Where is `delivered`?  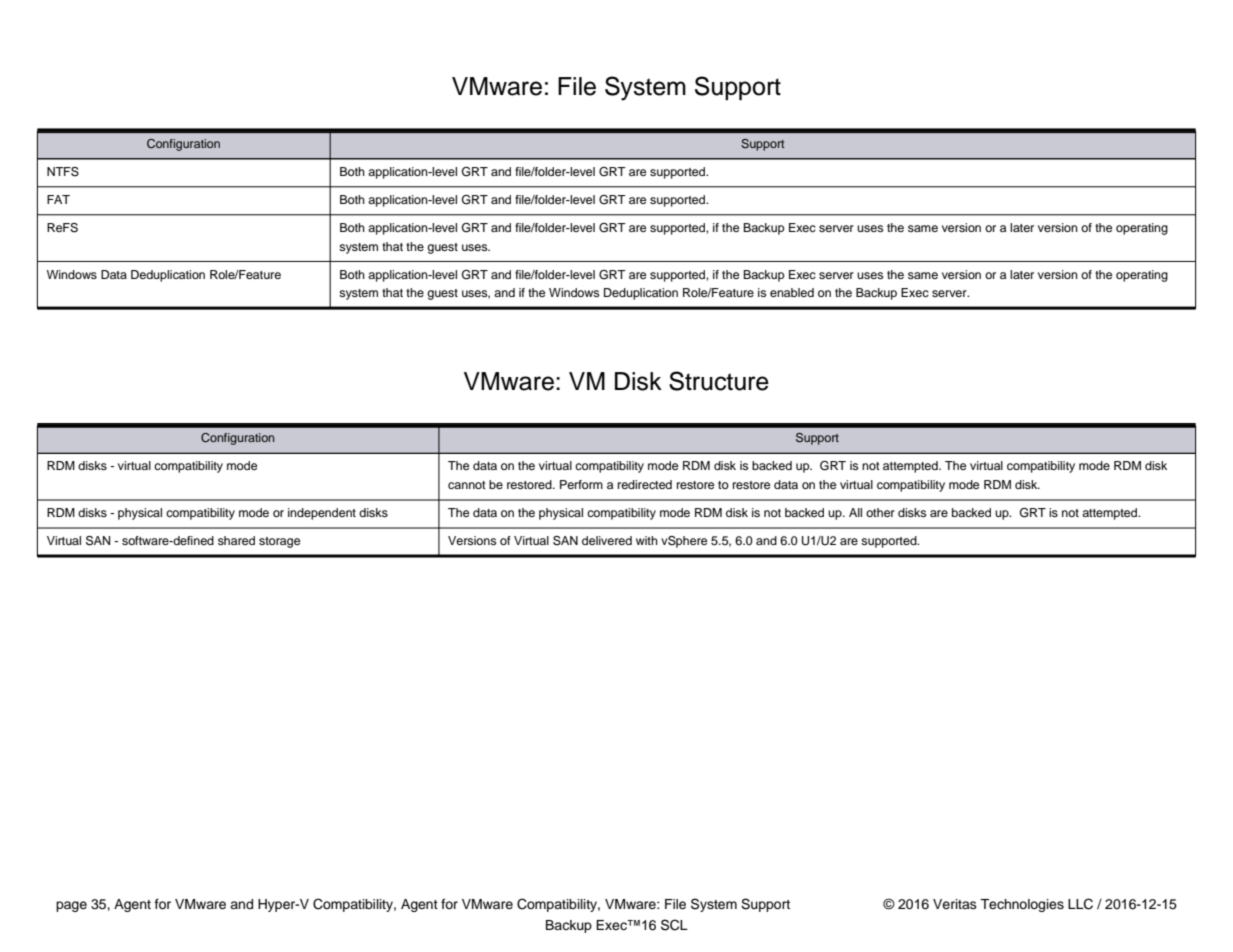
delivered is located at coordinates (607, 540).
